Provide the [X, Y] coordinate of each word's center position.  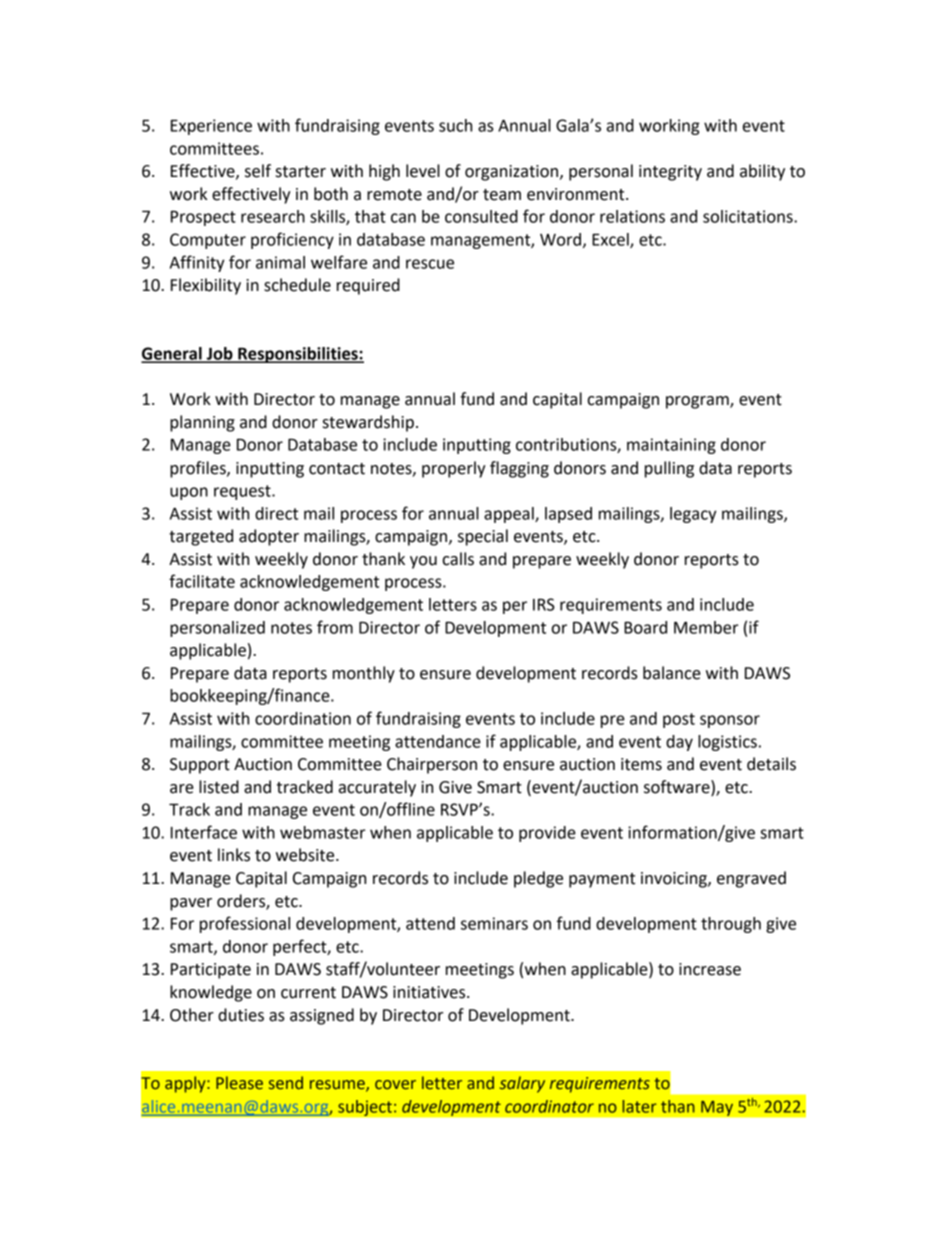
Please [239, 1083]
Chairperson [432, 765]
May [717, 1108]
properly [454, 469]
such [455, 125]
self [258, 171]
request [243, 492]
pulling [669, 469]
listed [219, 787]
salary [522, 1084]
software [678, 787]
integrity [670, 173]
